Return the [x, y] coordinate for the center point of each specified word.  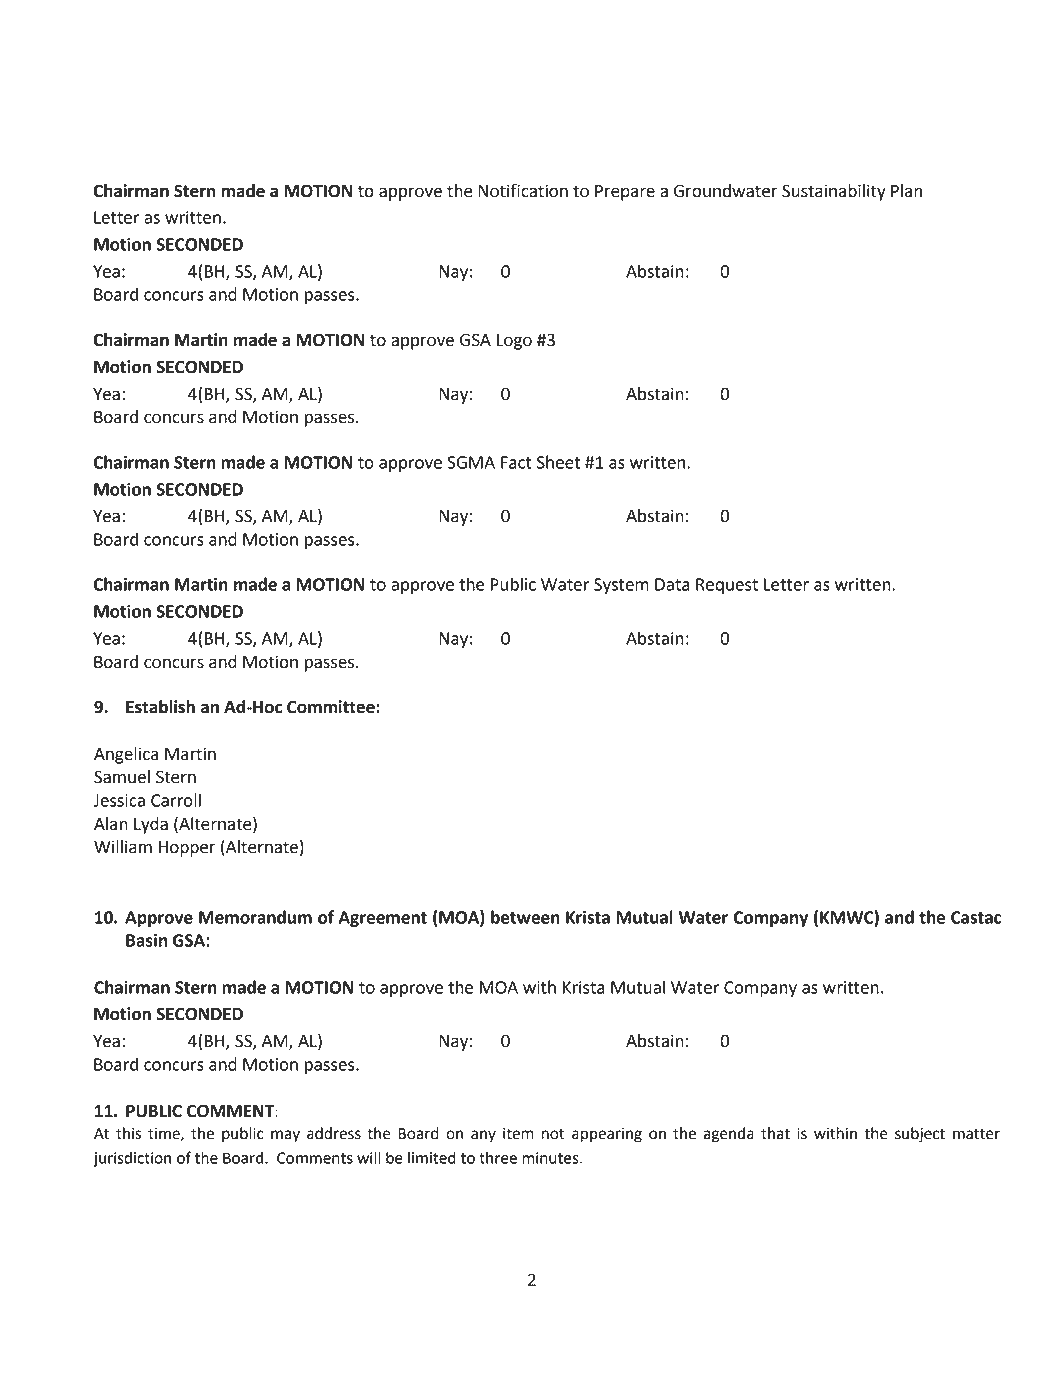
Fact [516, 462]
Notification [523, 190]
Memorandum [255, 917]
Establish [160, 707]
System [621, 586]
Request [727, 586]
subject [920, 1135]
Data [672, 584]
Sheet [558, 462]
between [525, 917]
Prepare [625, 193]
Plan [906, 191]
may [285, 1136]
